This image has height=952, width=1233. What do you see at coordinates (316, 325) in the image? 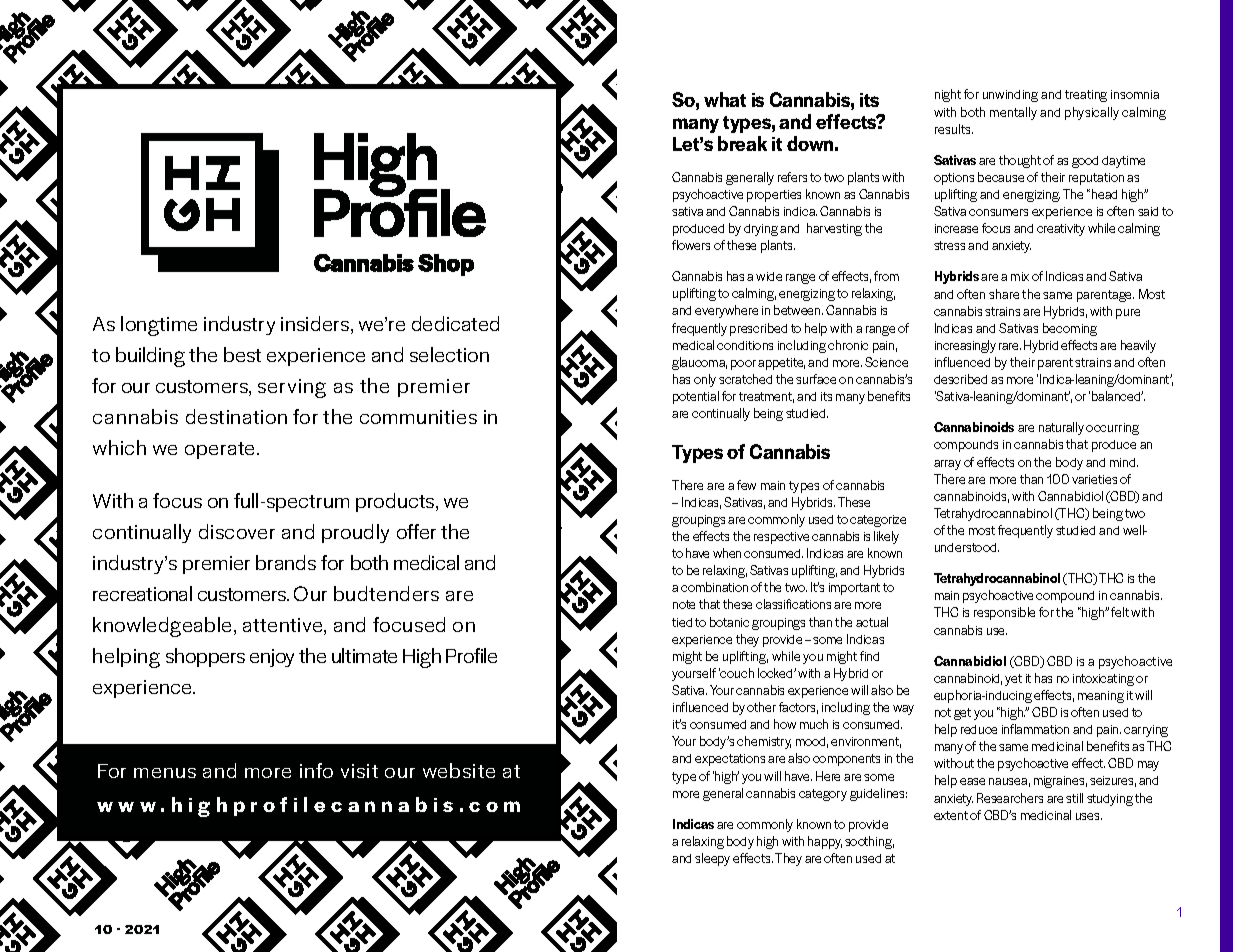
I see `insiders` at bounding box center [316, 325].
